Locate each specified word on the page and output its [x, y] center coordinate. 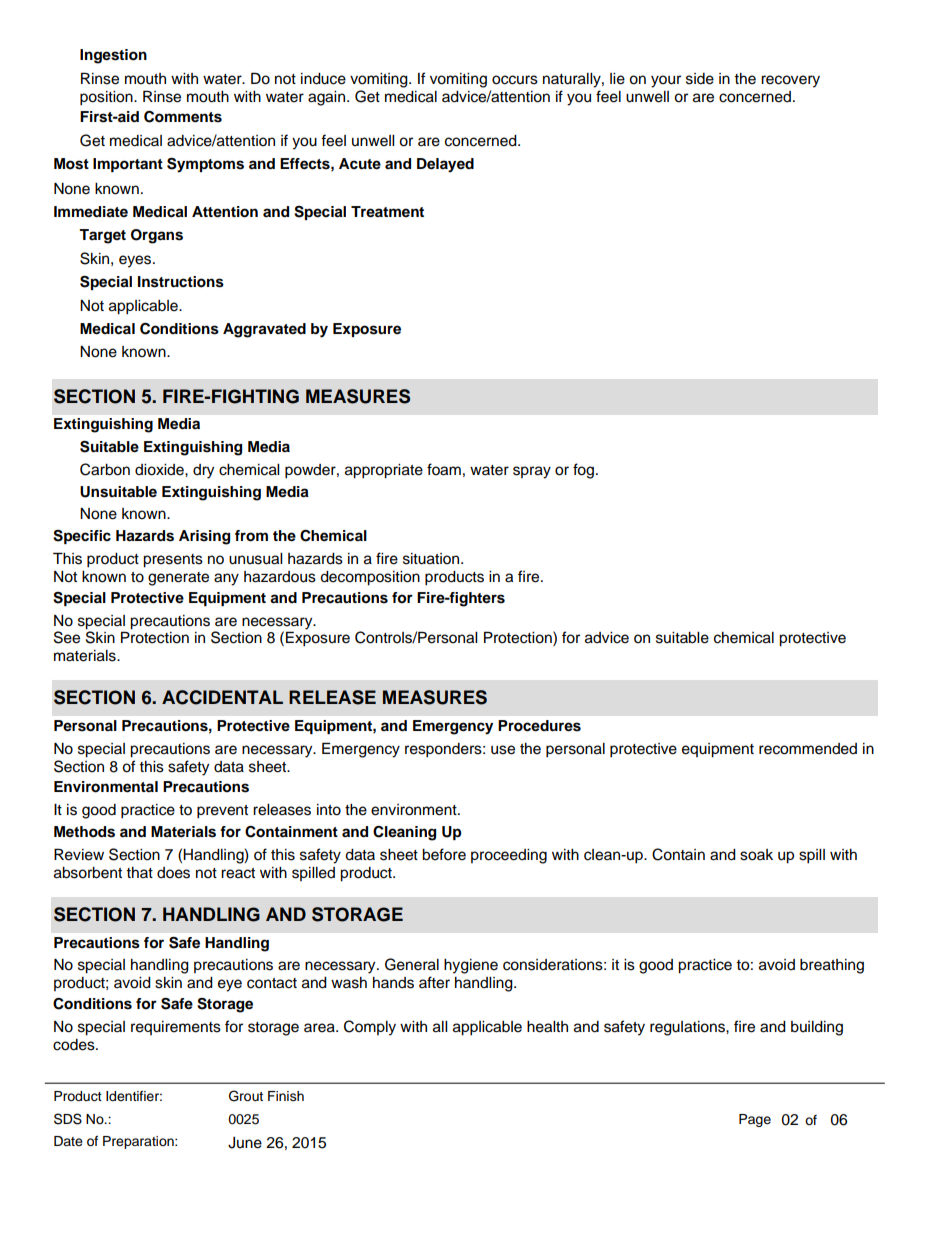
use [503, 750]
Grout [246, 1096]
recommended [808, 749]
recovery [790, 81]
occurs [515, 80]
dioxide [160, 470]
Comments [183, 117]
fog [585, 471]
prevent [222, 812]
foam [444, 469]
